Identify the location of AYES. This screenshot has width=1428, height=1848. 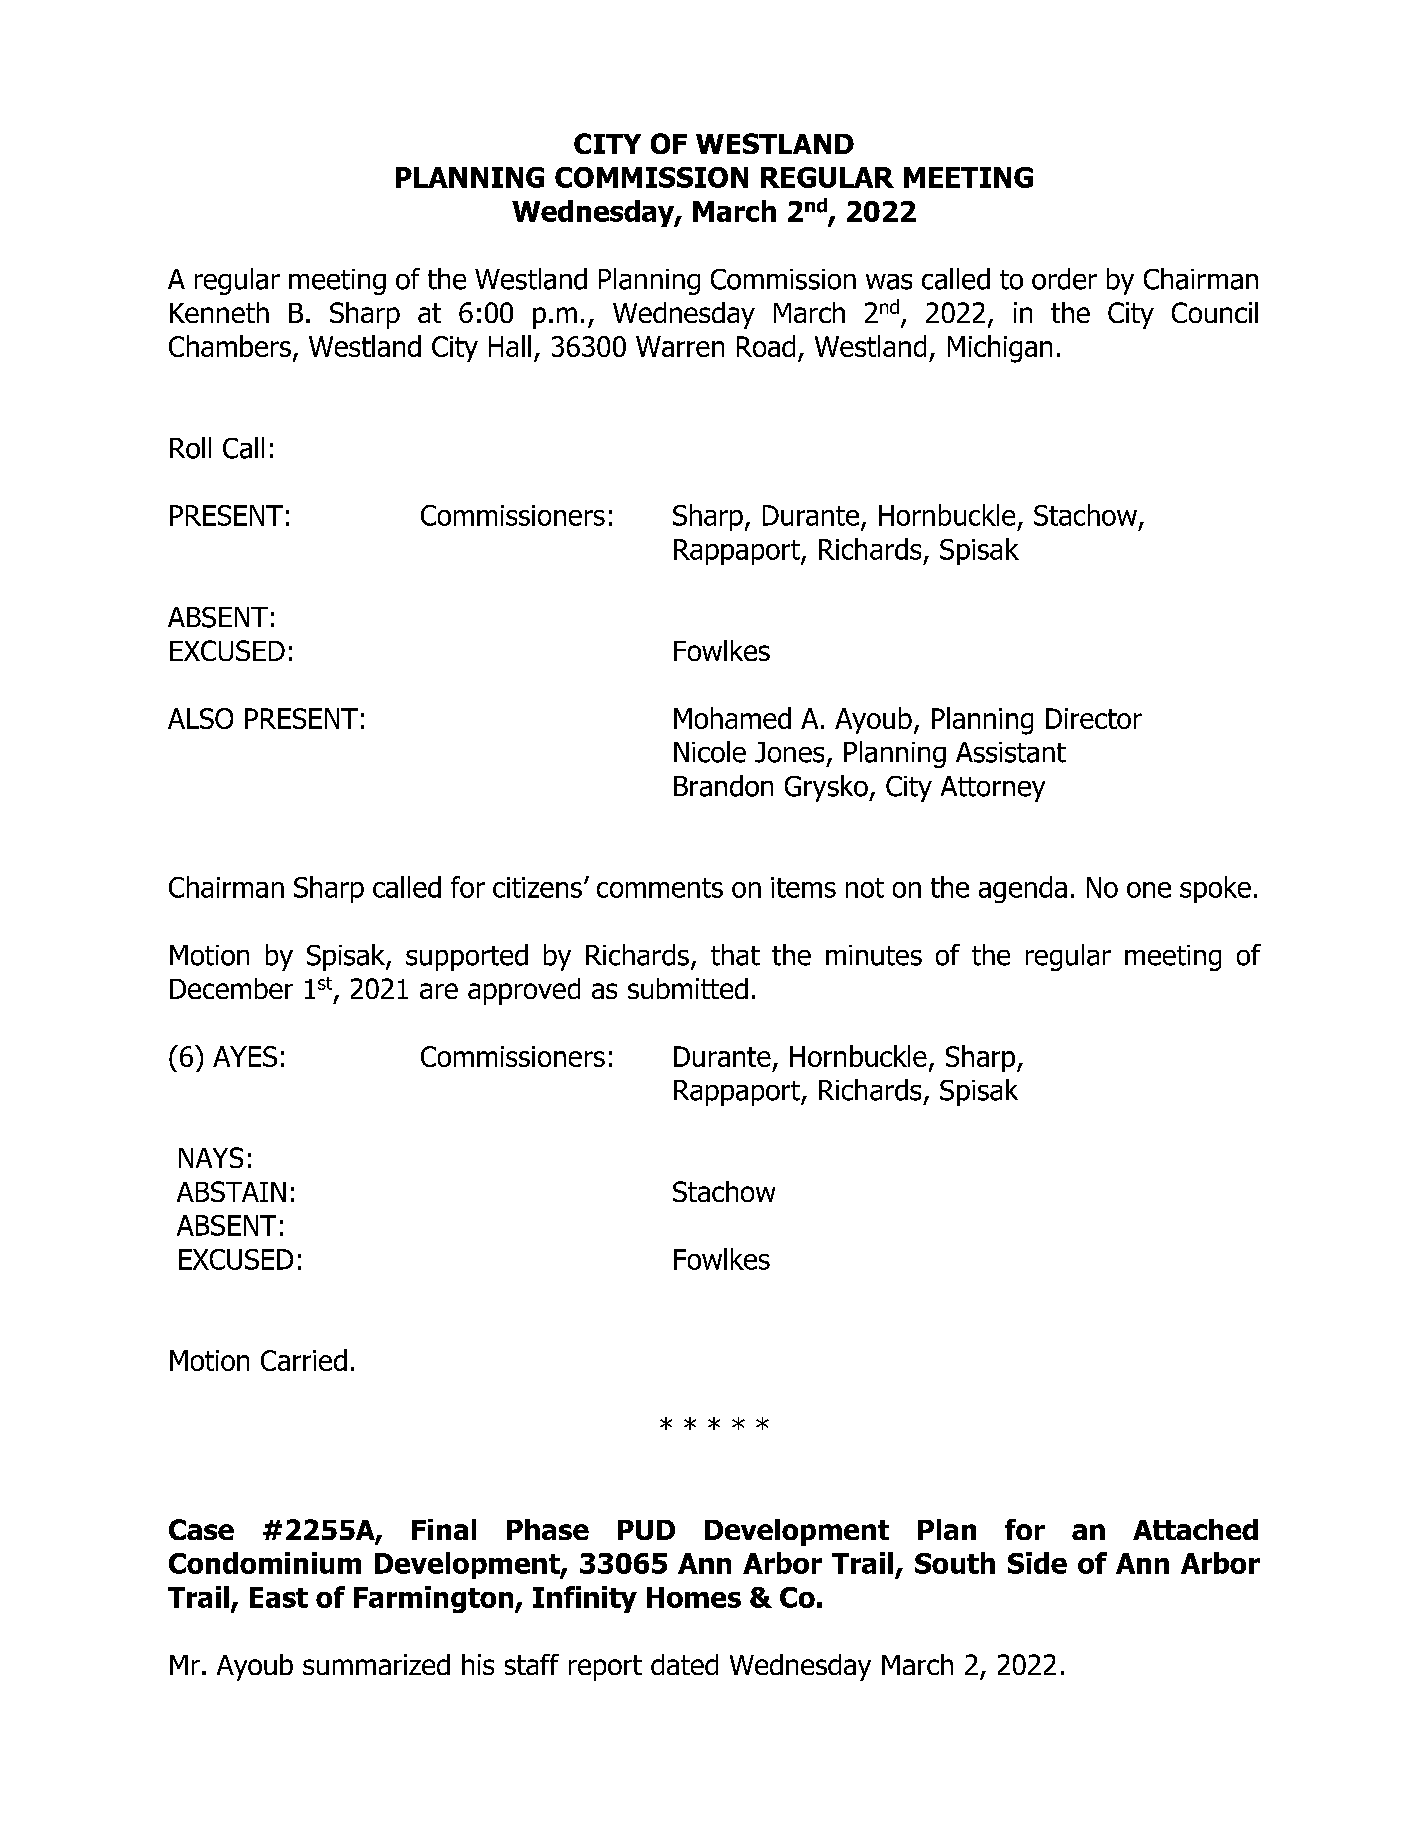
(245, 1056).
